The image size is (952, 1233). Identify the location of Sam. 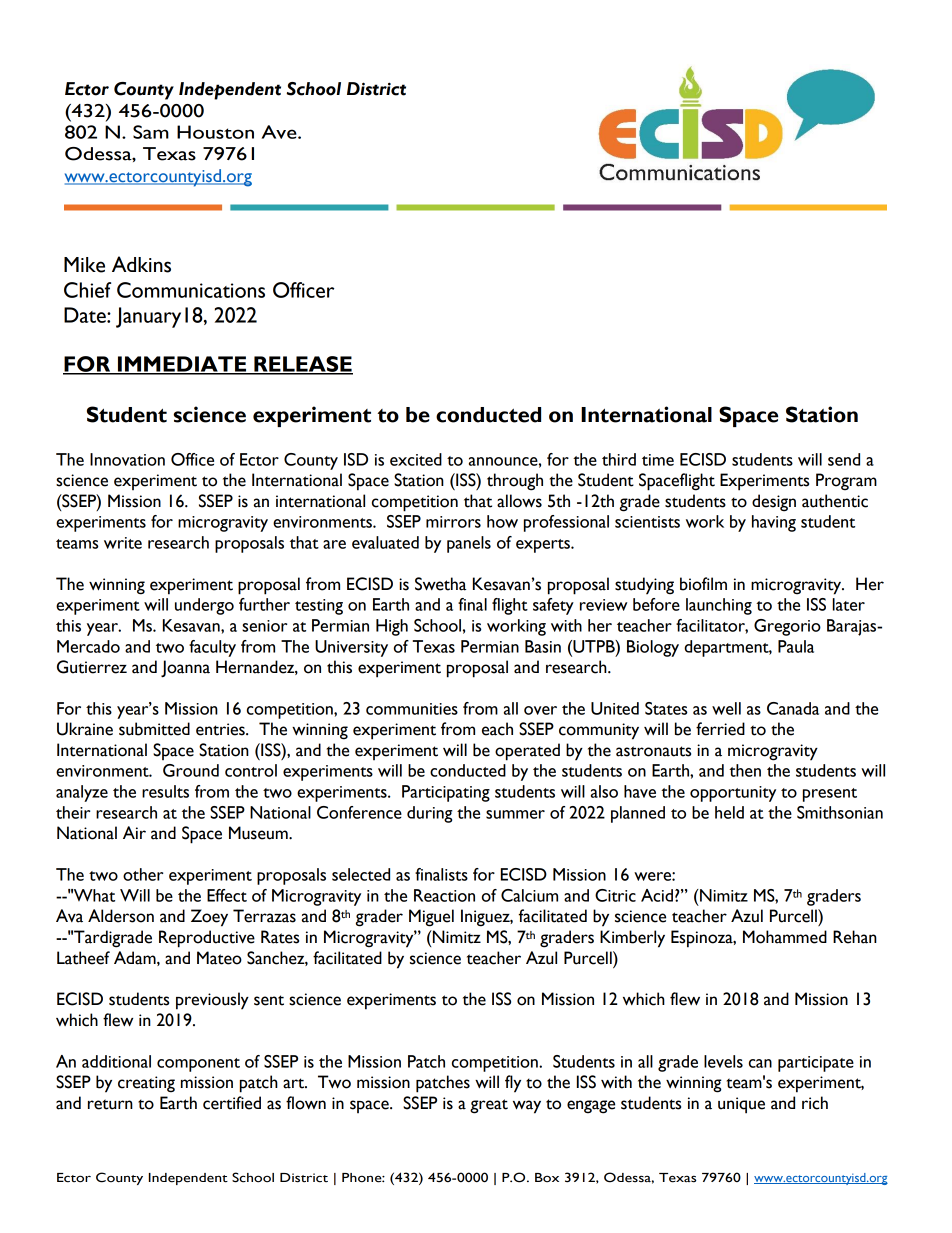
(151, 132).
